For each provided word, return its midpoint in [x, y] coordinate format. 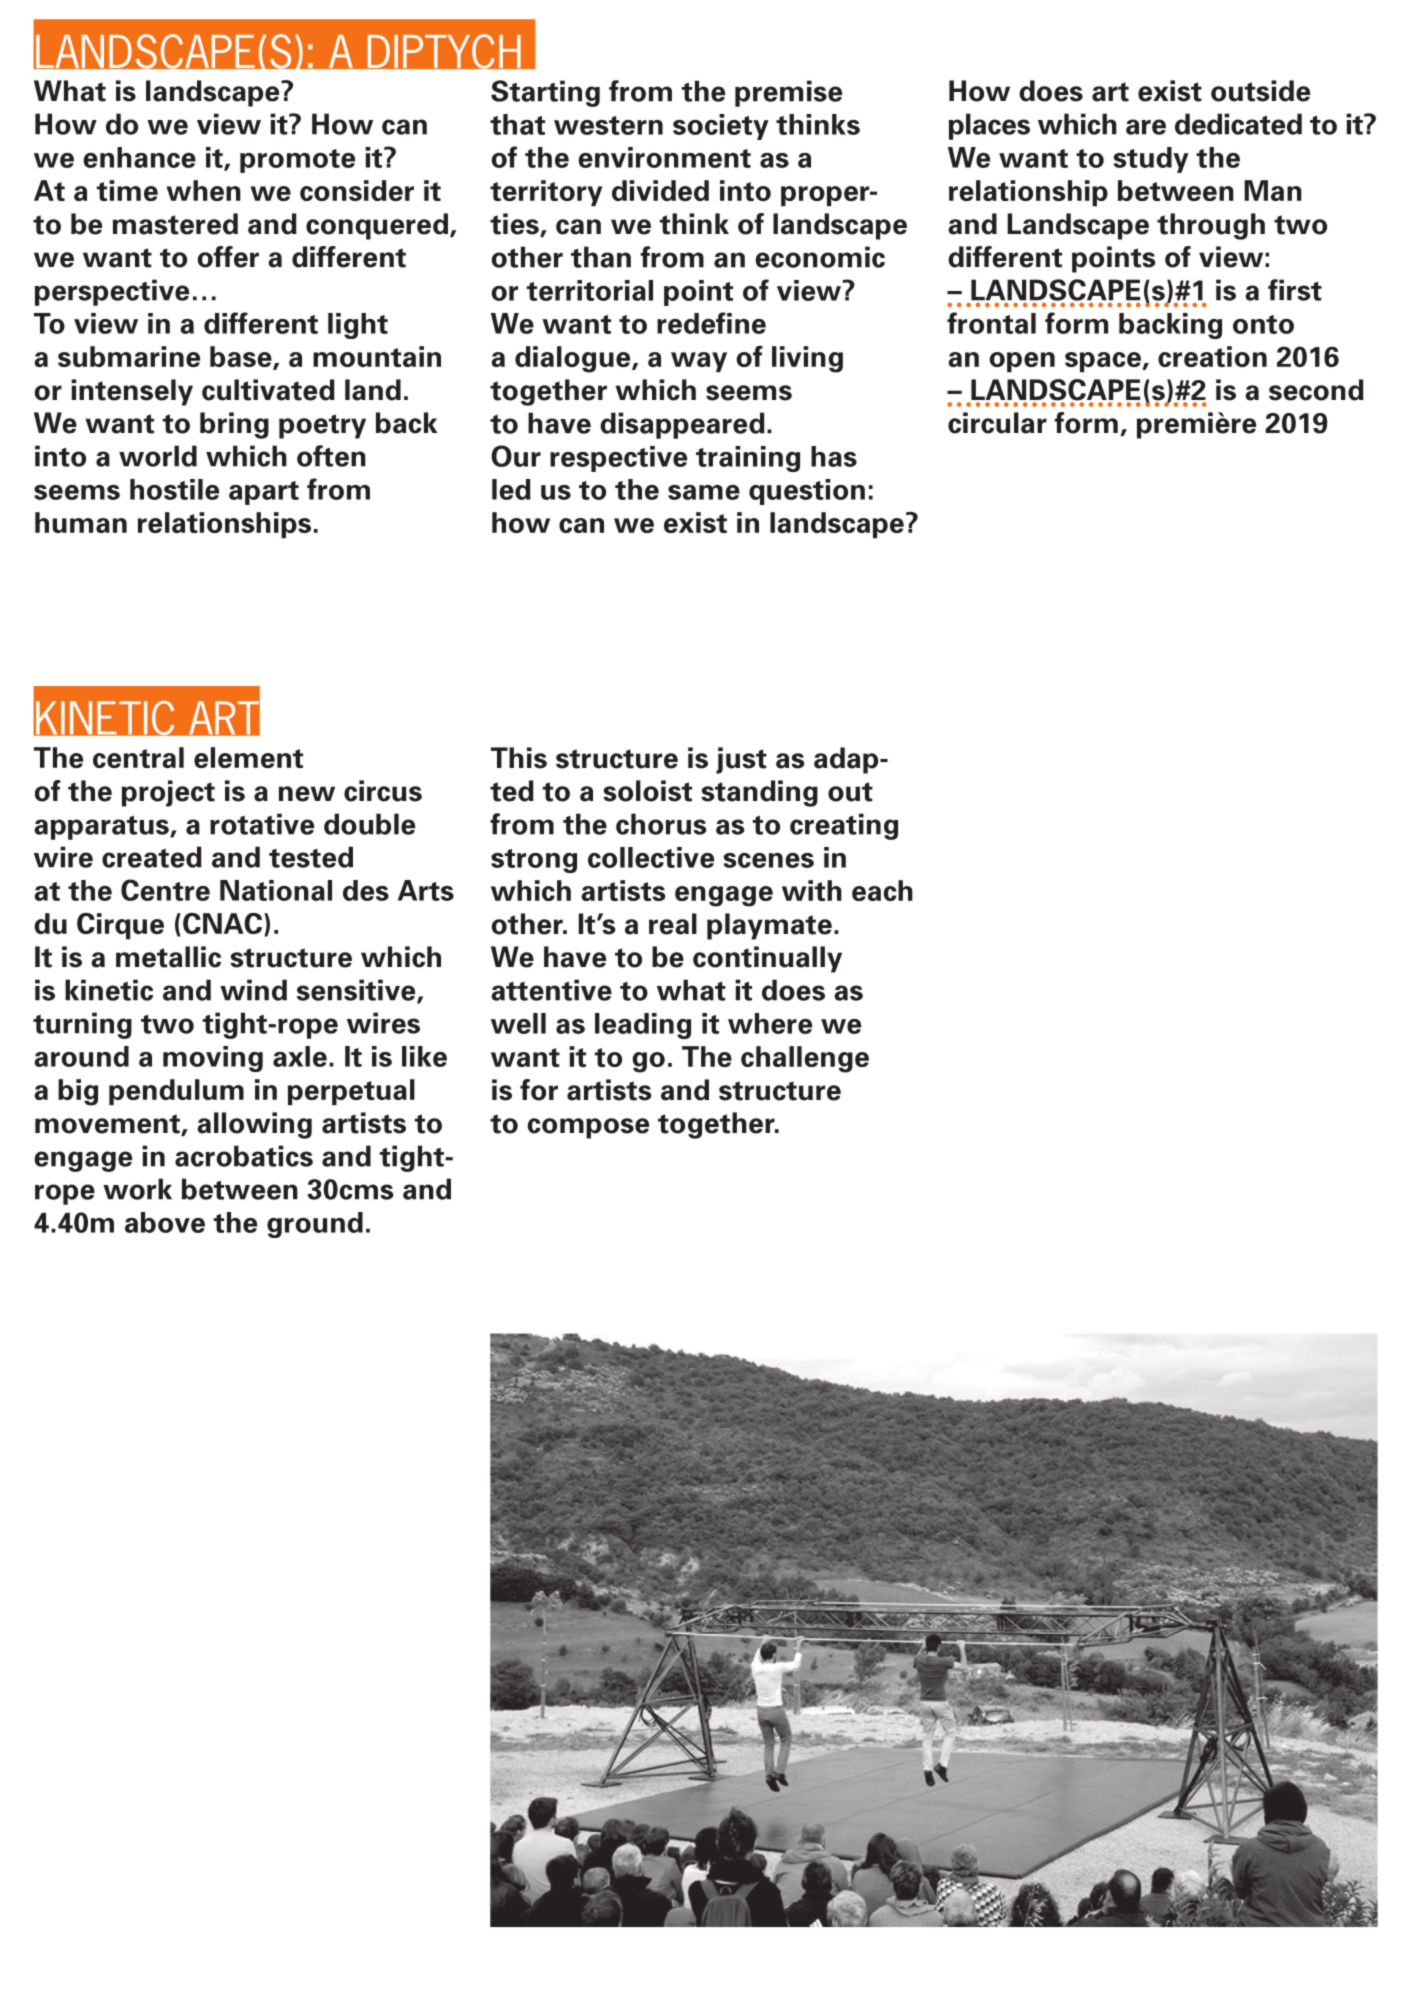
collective [651, 857]
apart [264, 493]
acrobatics [244, 1156]
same [704, 492]
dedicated [1238, 124]
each [882, 890]
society [721, 127]
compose [588, 1128]
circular [997, 423]
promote [297, 161]
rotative [262, 824]
